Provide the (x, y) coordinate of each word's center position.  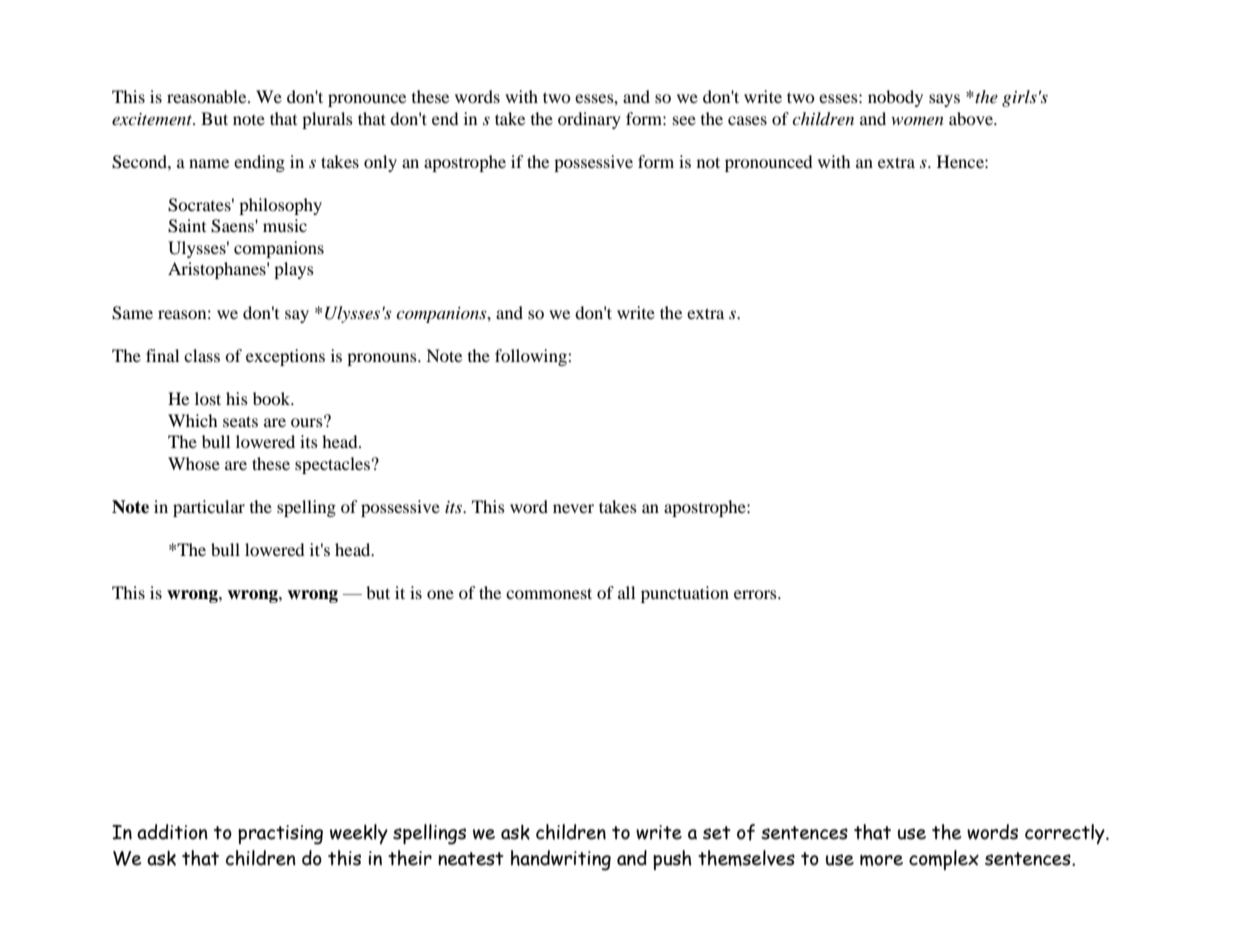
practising (280, 835)
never (573, 508)
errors (756, 594)
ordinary (589, 120)
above (972, 118)
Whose (194, 463)
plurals (327, 120)
